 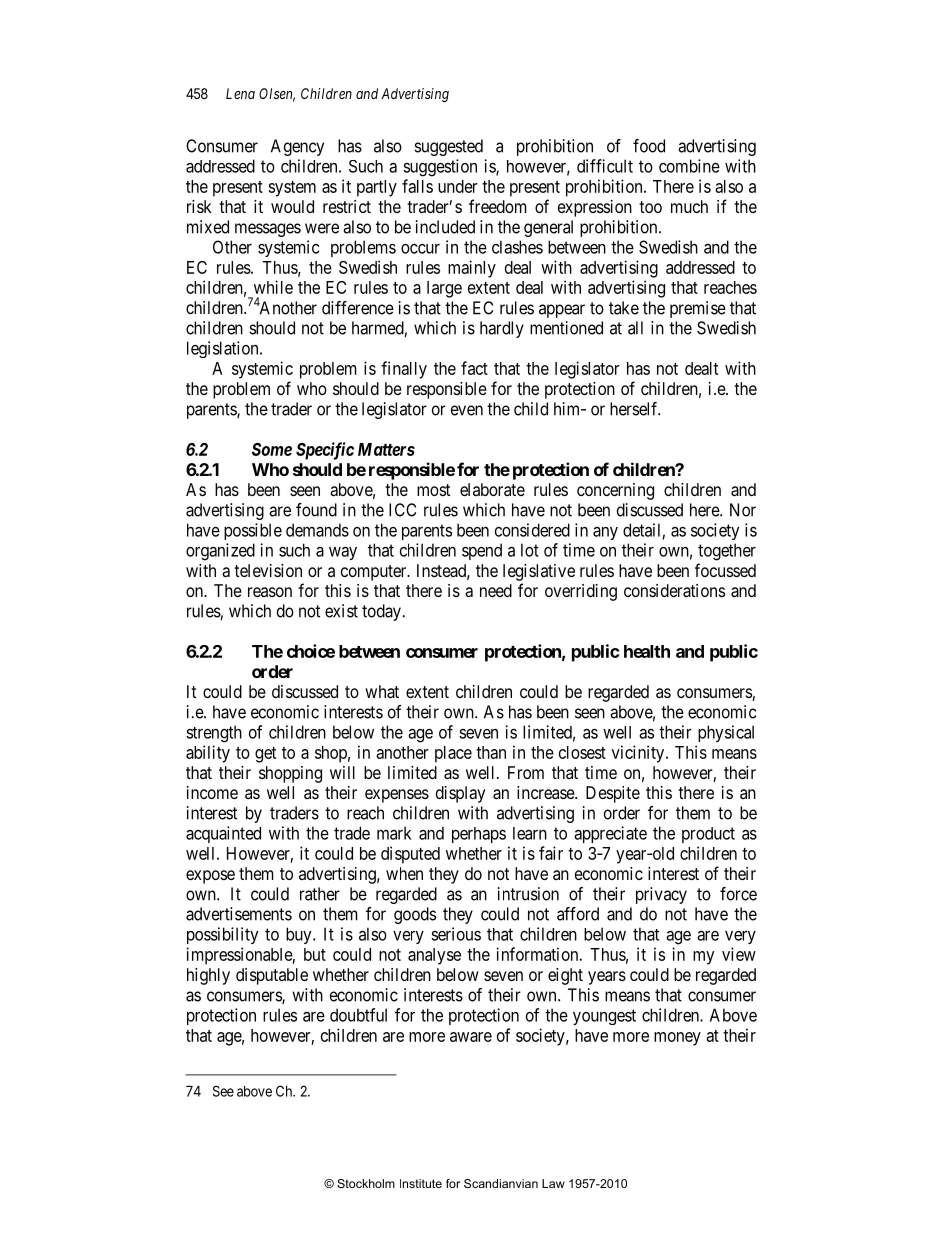 What do you see at coordinates (448, 147) in the image?
I see `suggested` at bounding box center [448, 147].
